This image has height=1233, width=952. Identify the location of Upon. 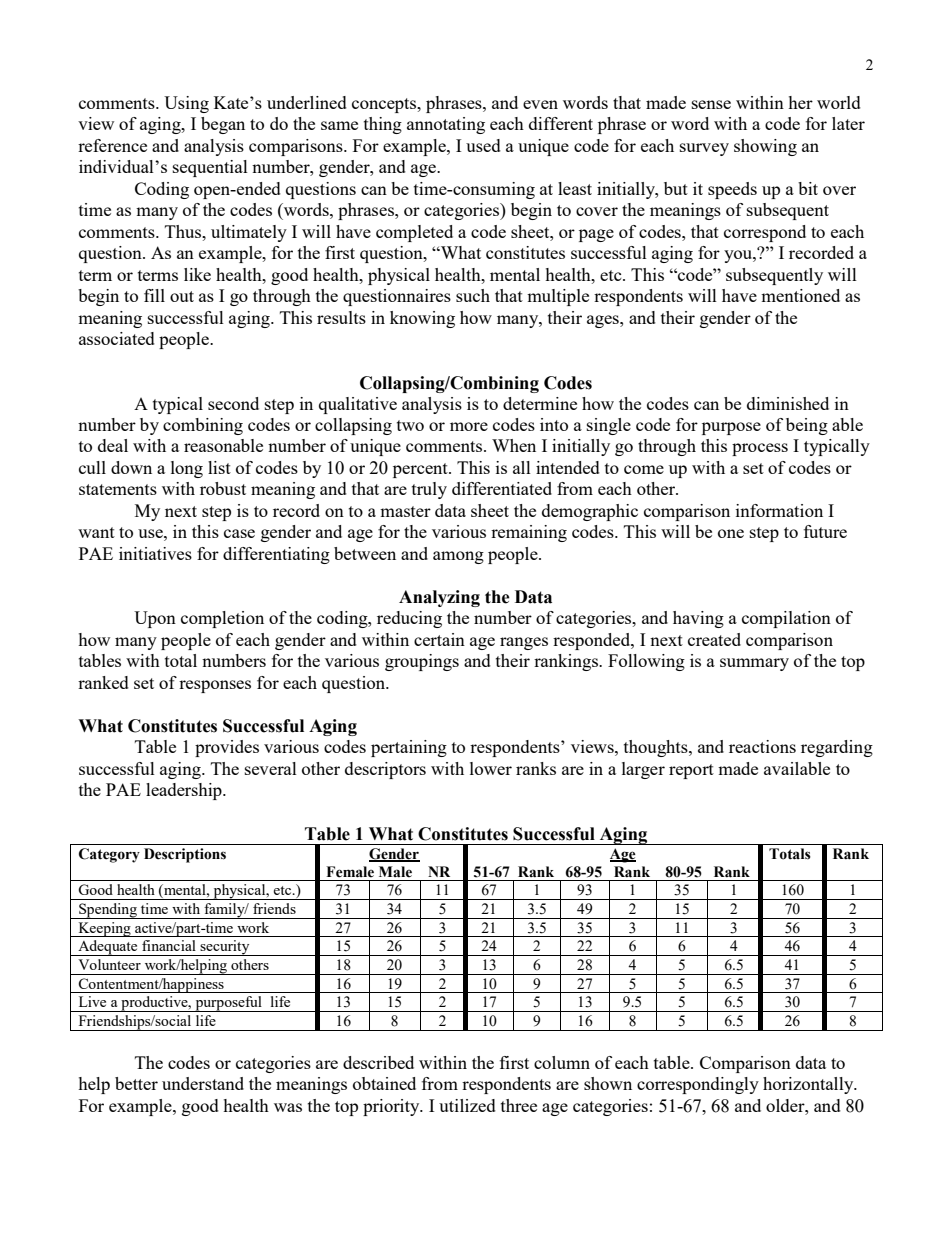
(155, 619).
